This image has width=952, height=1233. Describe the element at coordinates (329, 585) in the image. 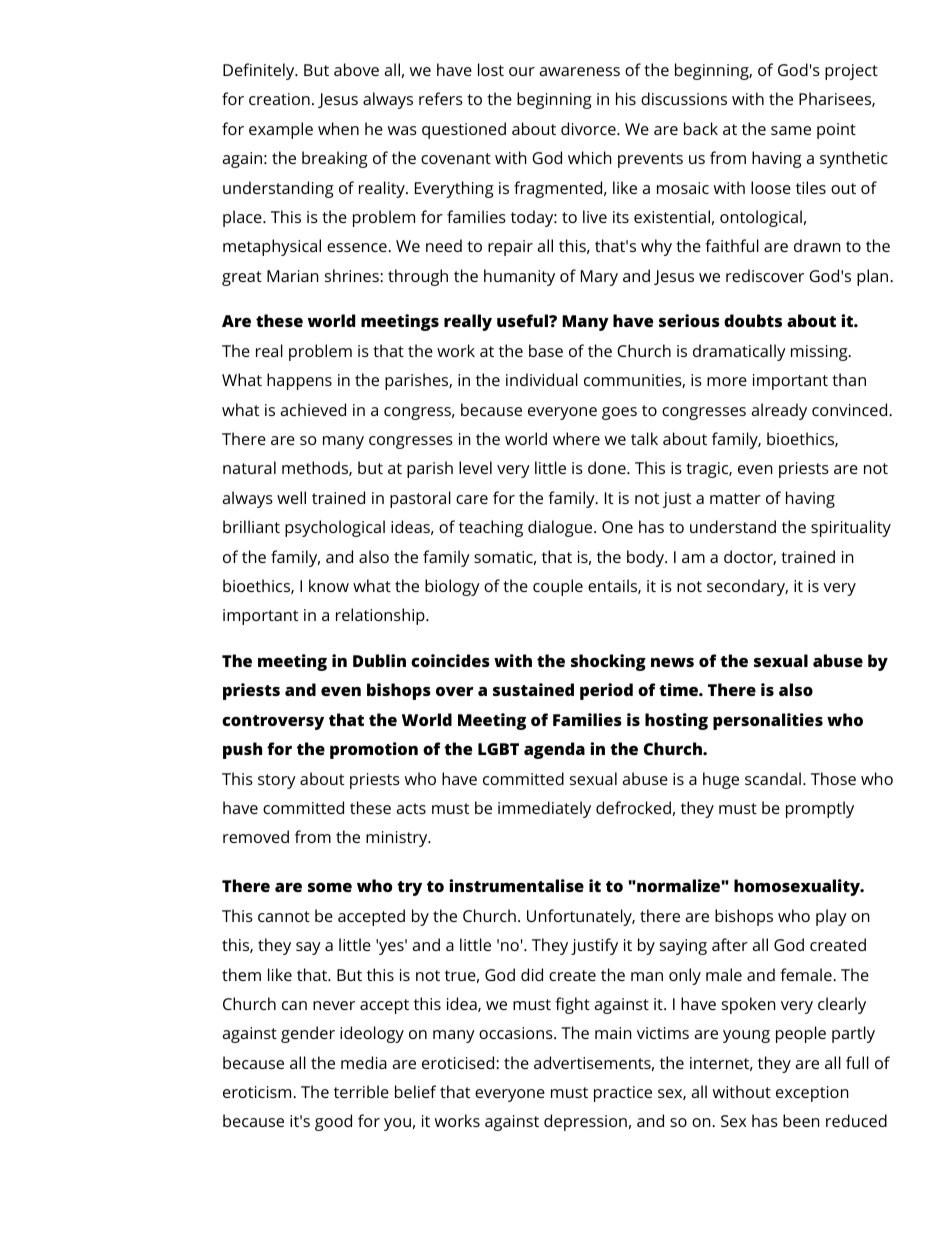

I see `know` at that location.
